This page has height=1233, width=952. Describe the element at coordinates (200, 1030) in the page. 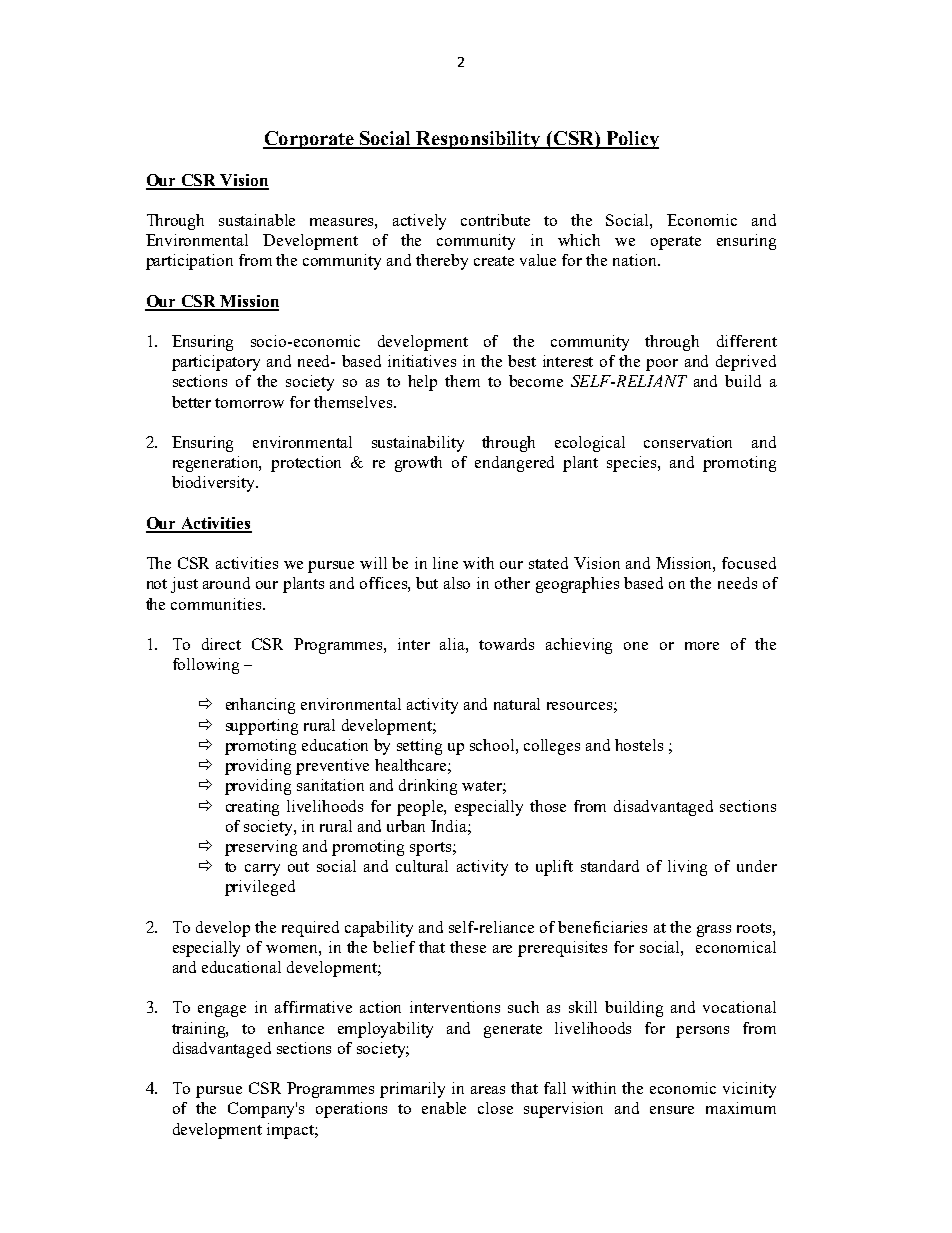

I see `training` at that location.
